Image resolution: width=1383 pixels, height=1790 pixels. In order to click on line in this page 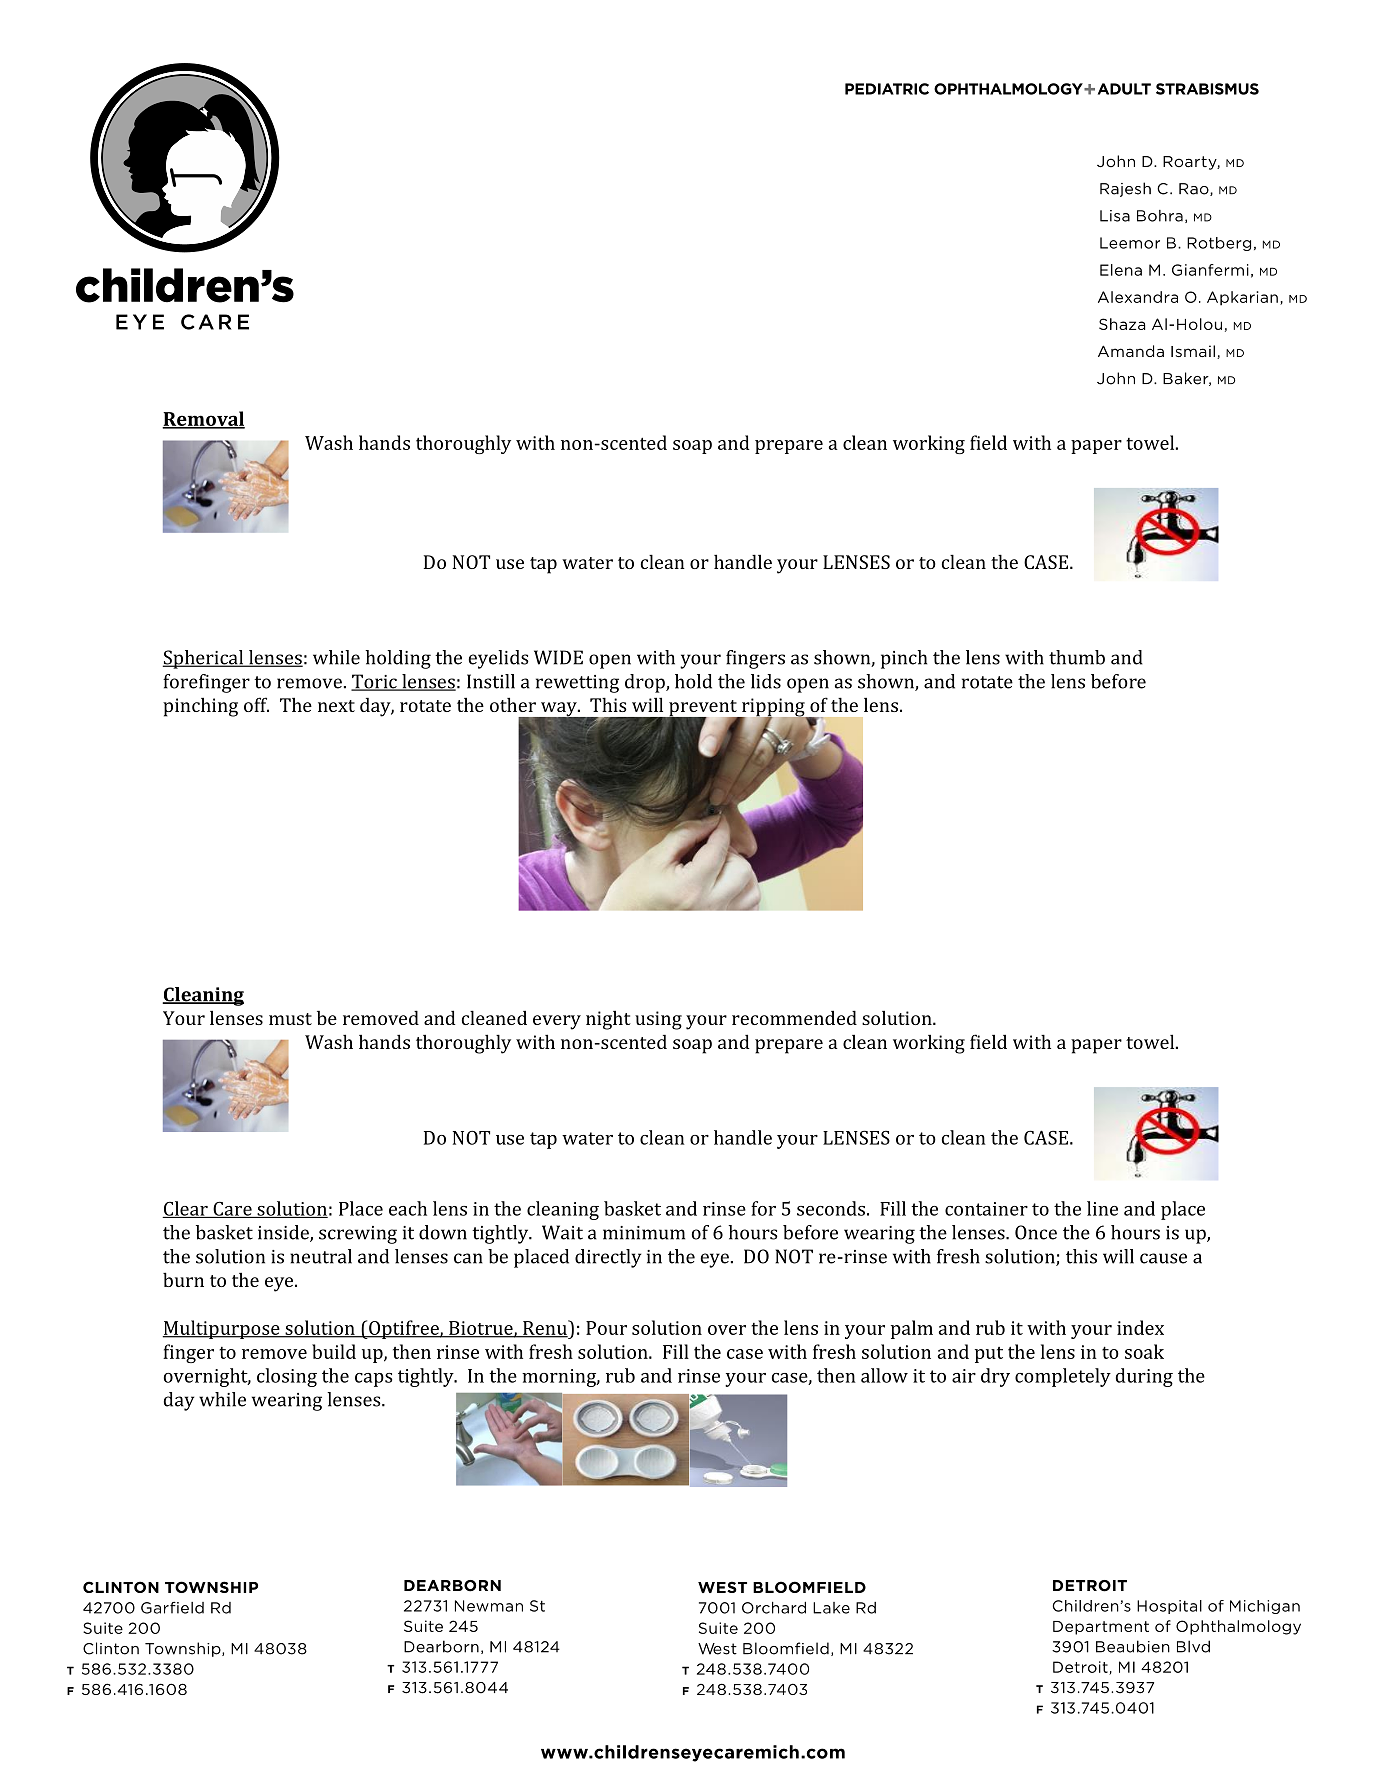, I will do `click(1102, 1208)`.
